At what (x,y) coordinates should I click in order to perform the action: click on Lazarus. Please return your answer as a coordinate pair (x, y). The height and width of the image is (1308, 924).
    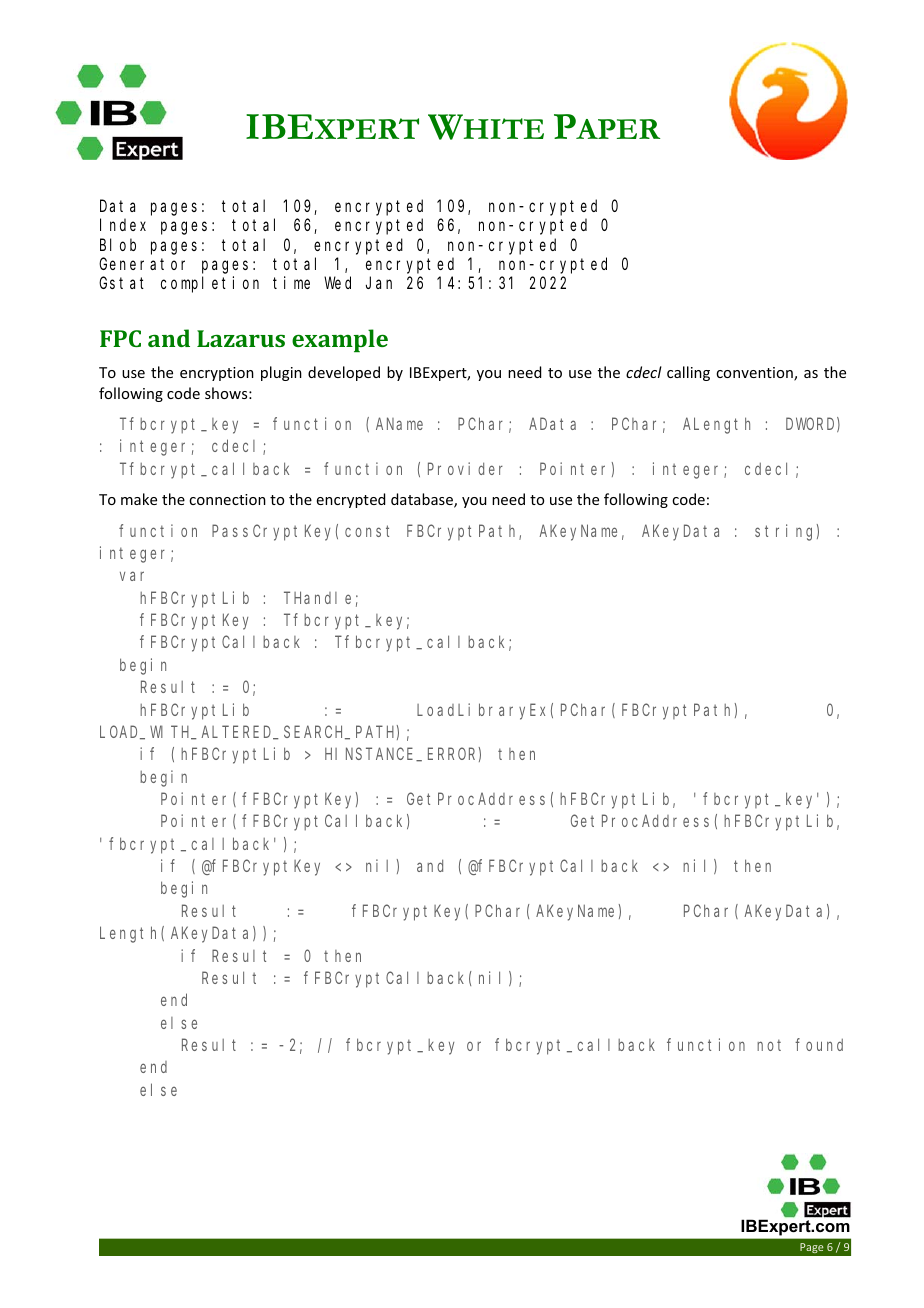
    Looking at the image, I should click on (241, 338).
